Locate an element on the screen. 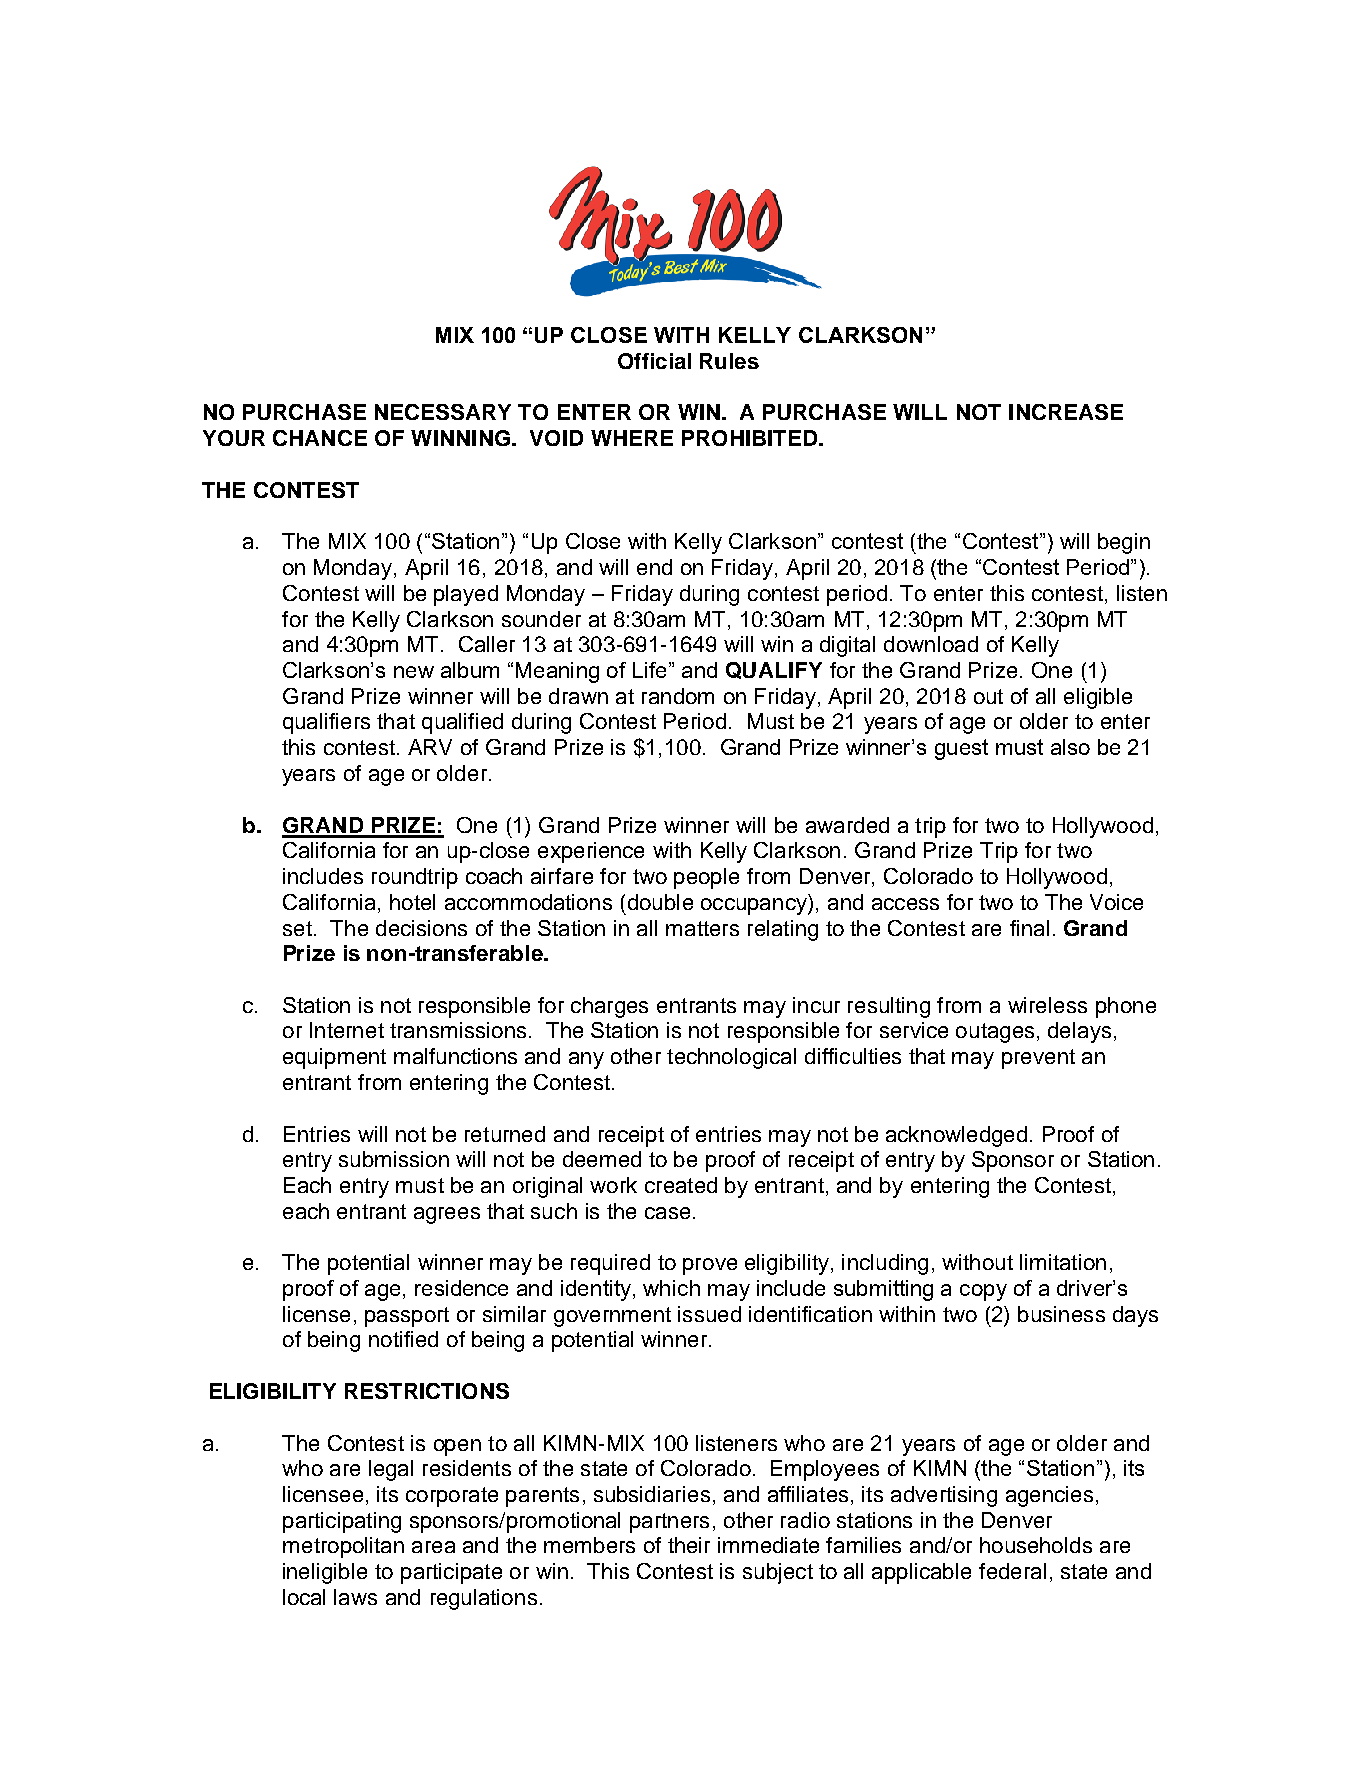 The image size is (1370, 1773). Internet is located at coordinates (347, 1030).
